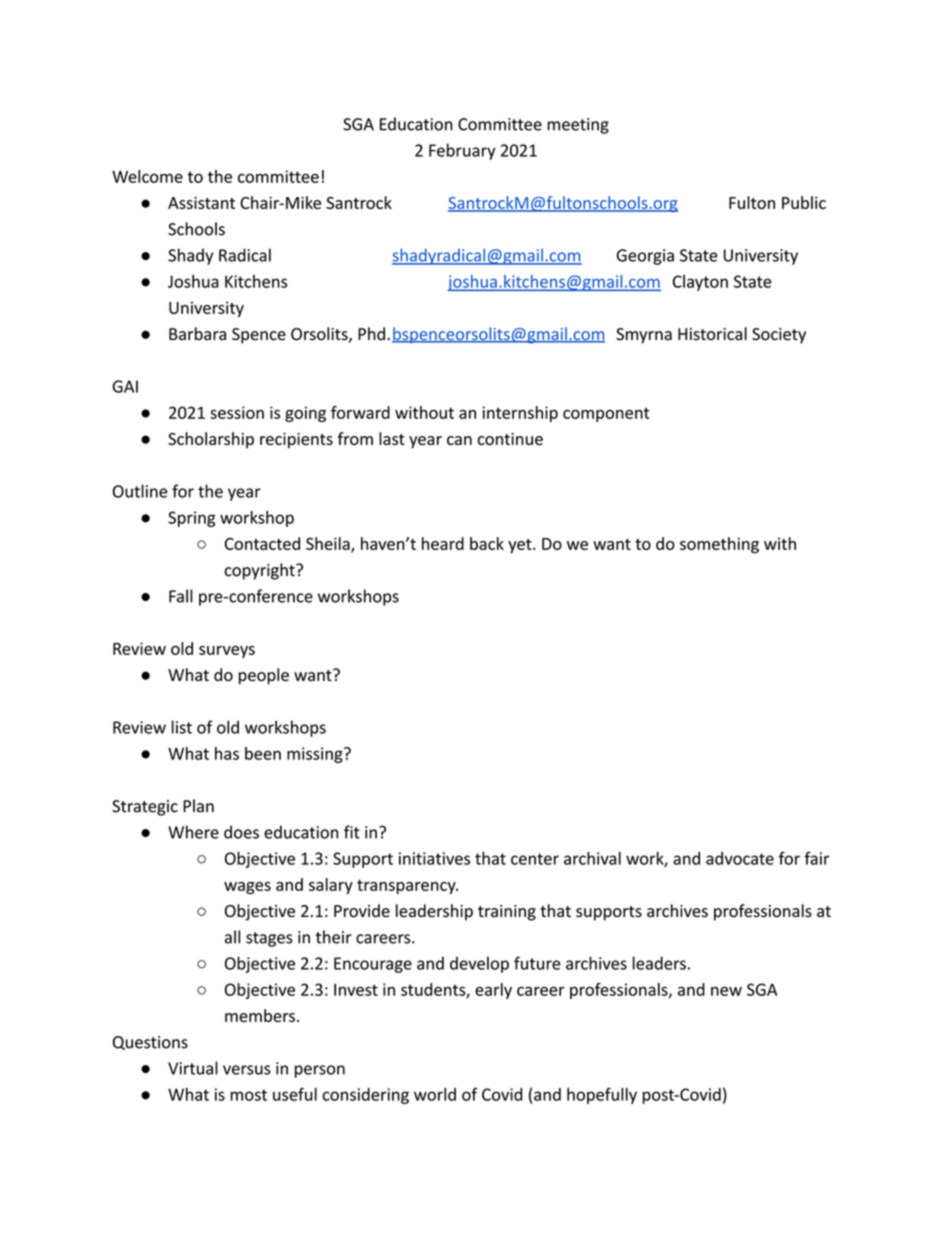  Describe the element at coordinates (712, 334) in the image. I see `Historical` at that location.
